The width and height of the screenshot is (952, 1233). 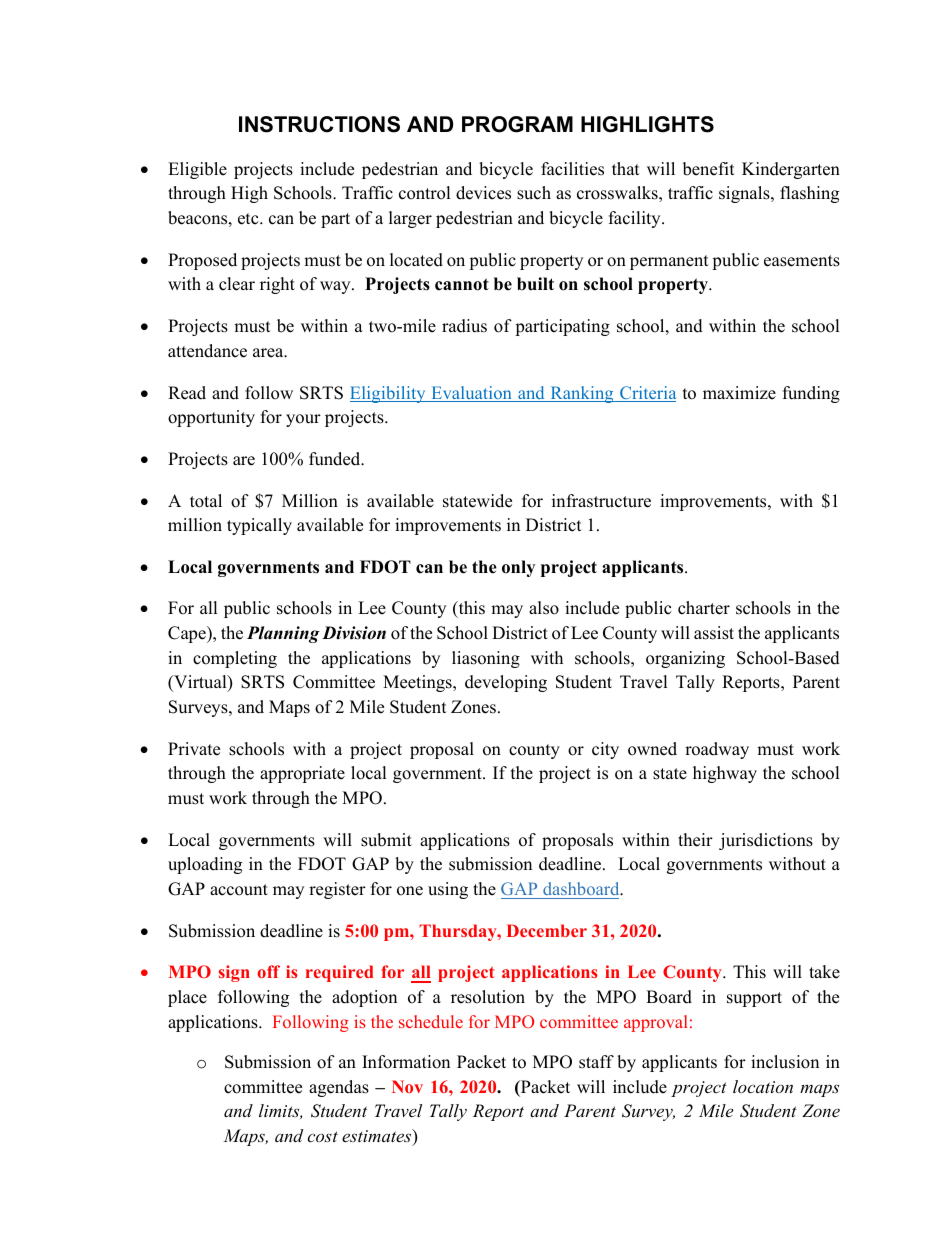 I want to click on December, so click(x=547, y=930).
